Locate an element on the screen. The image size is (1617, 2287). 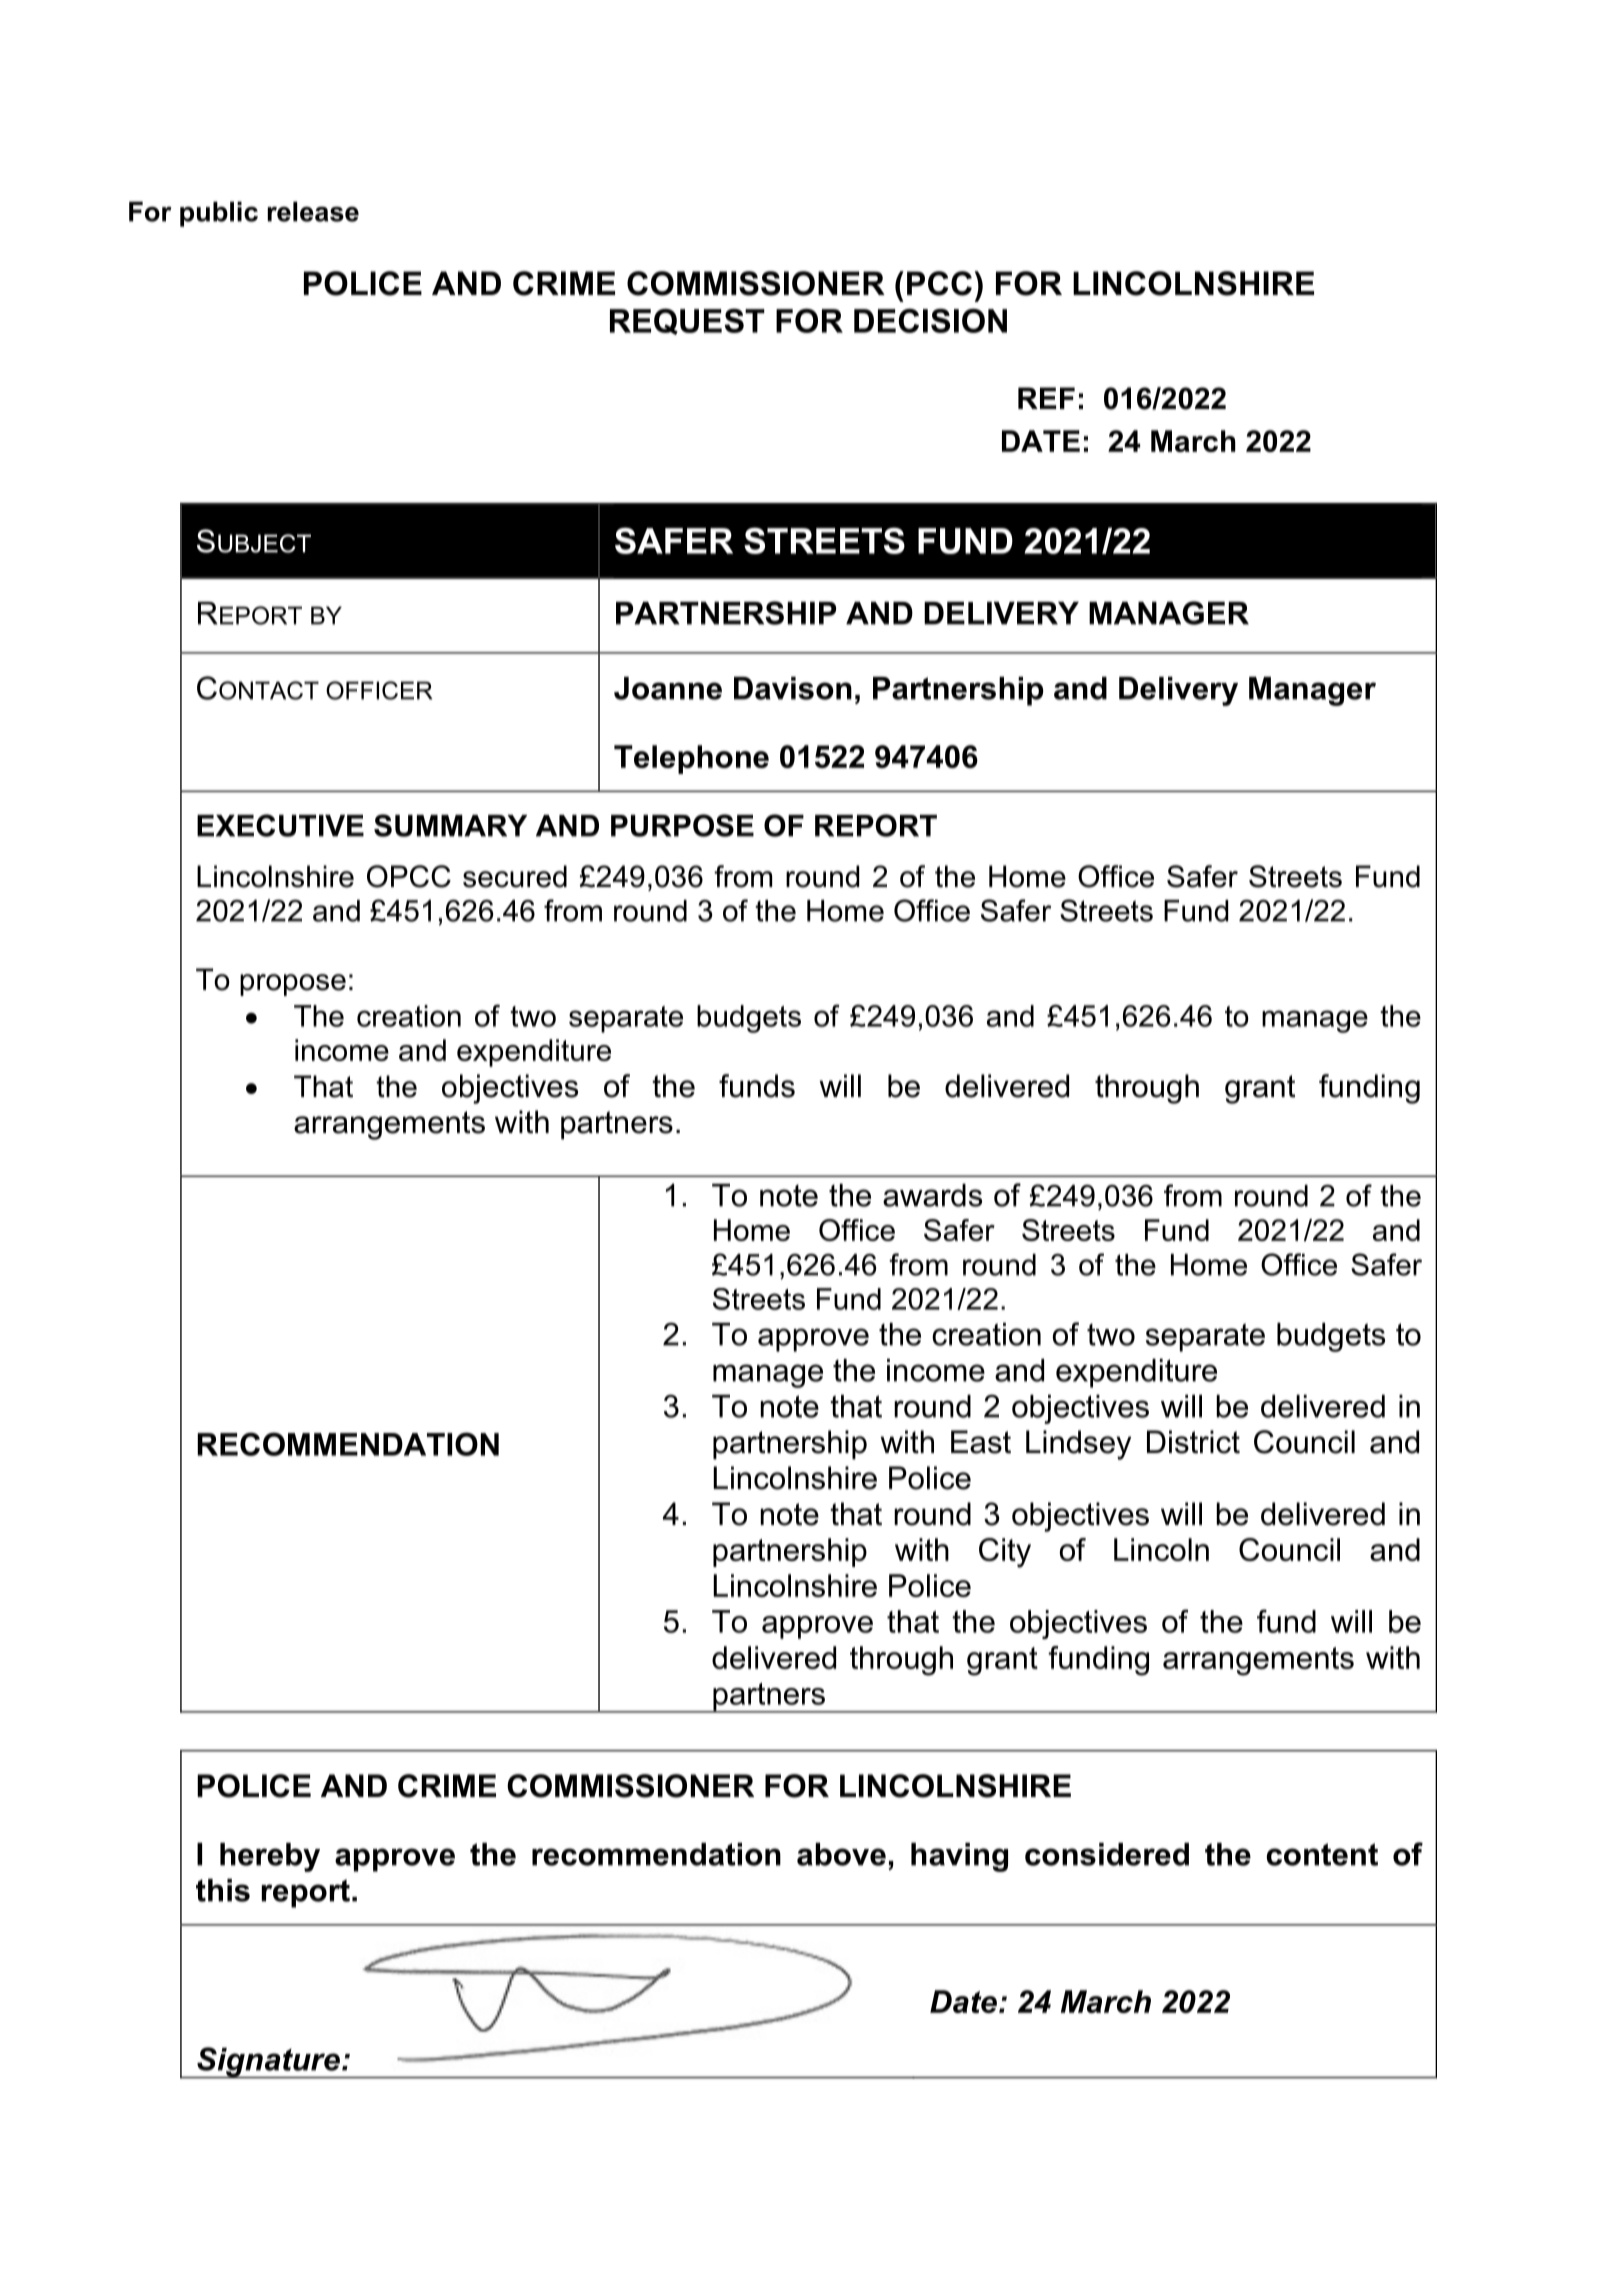
District is located at coordinates (1193, 1442).
